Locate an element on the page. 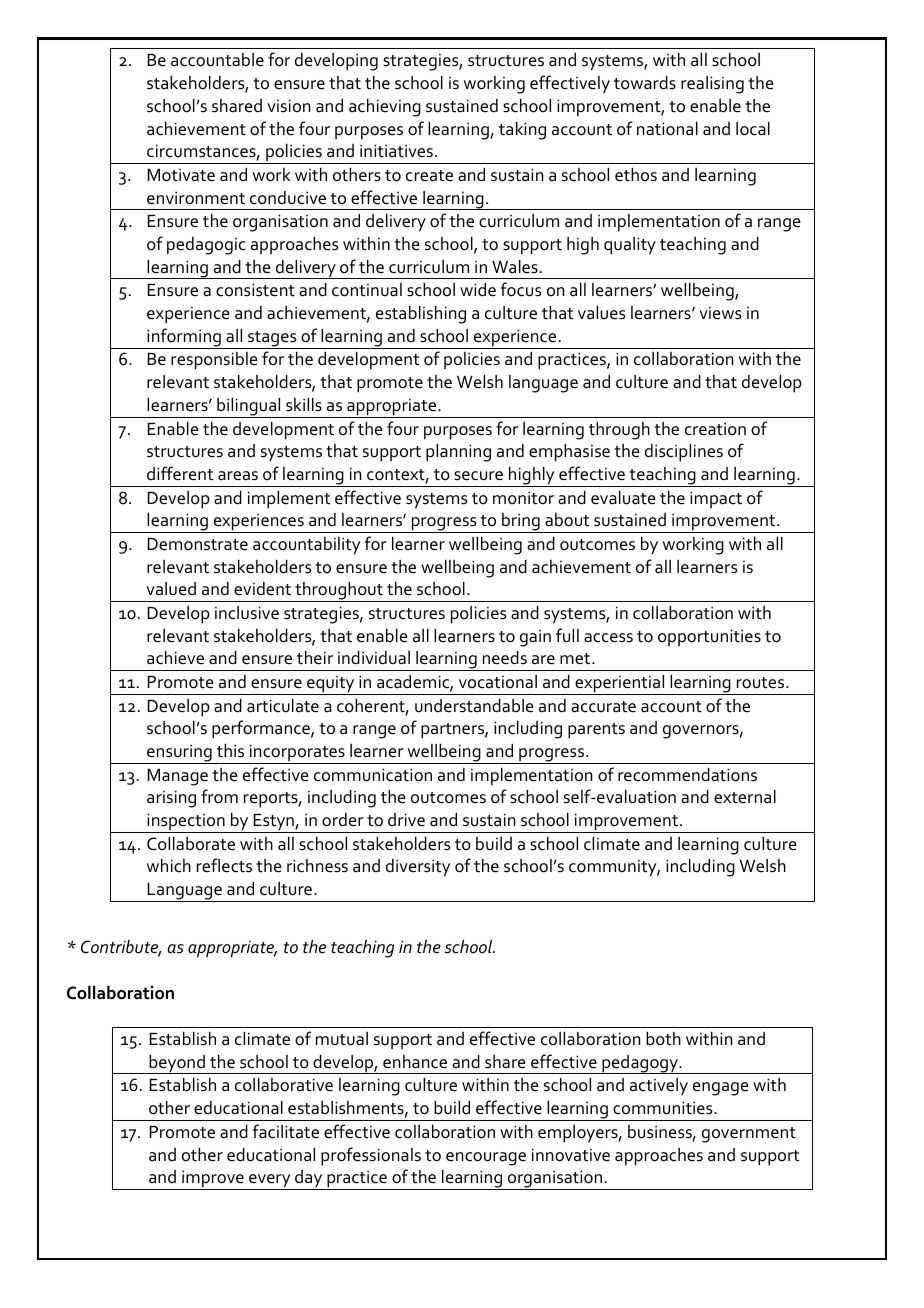 This image has height=1308, width=924. diversity is located at coordinates (418, 868).
